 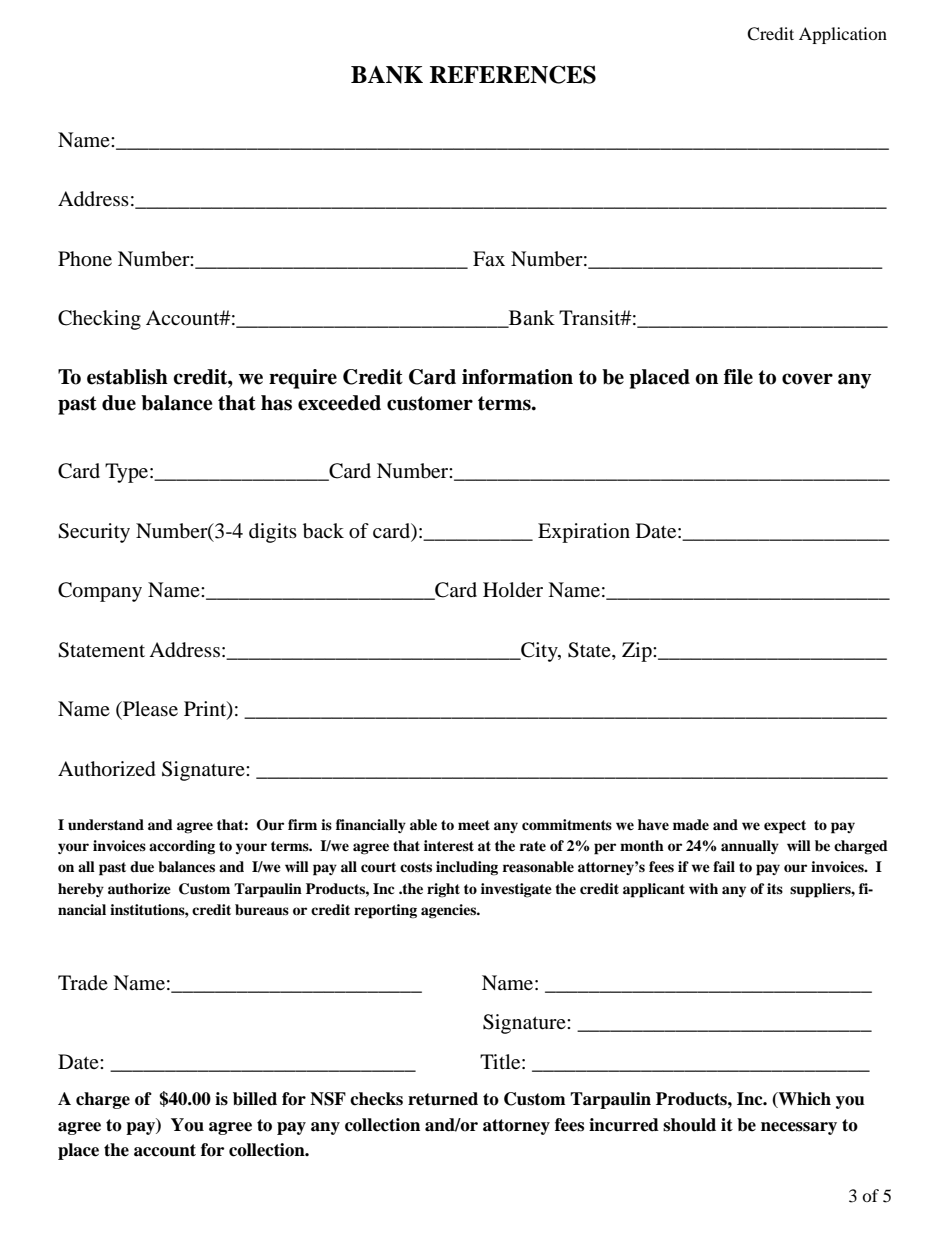 I want to click on REFERENCES, so click(x=513, y=74).
